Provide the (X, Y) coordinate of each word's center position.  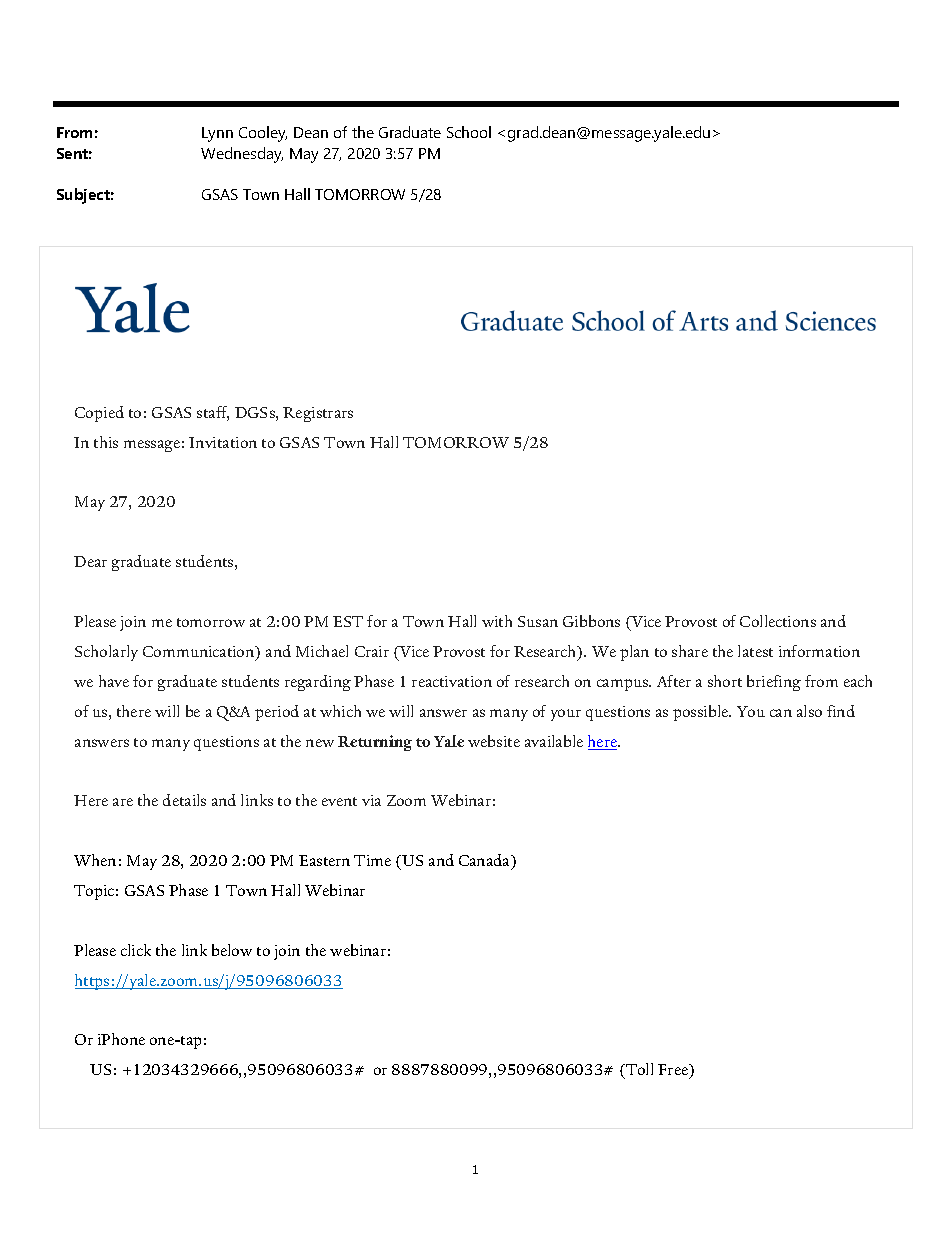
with (497, 621)
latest (755, 651)
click (136, 950)
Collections (778, 621)
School (469, 132)
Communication (200, 653)
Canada (486, 861)
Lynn (217, 134)
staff (213, 413)
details (184, 800)
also (809, 711)
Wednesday (242, 155)
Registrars (318, 414)
